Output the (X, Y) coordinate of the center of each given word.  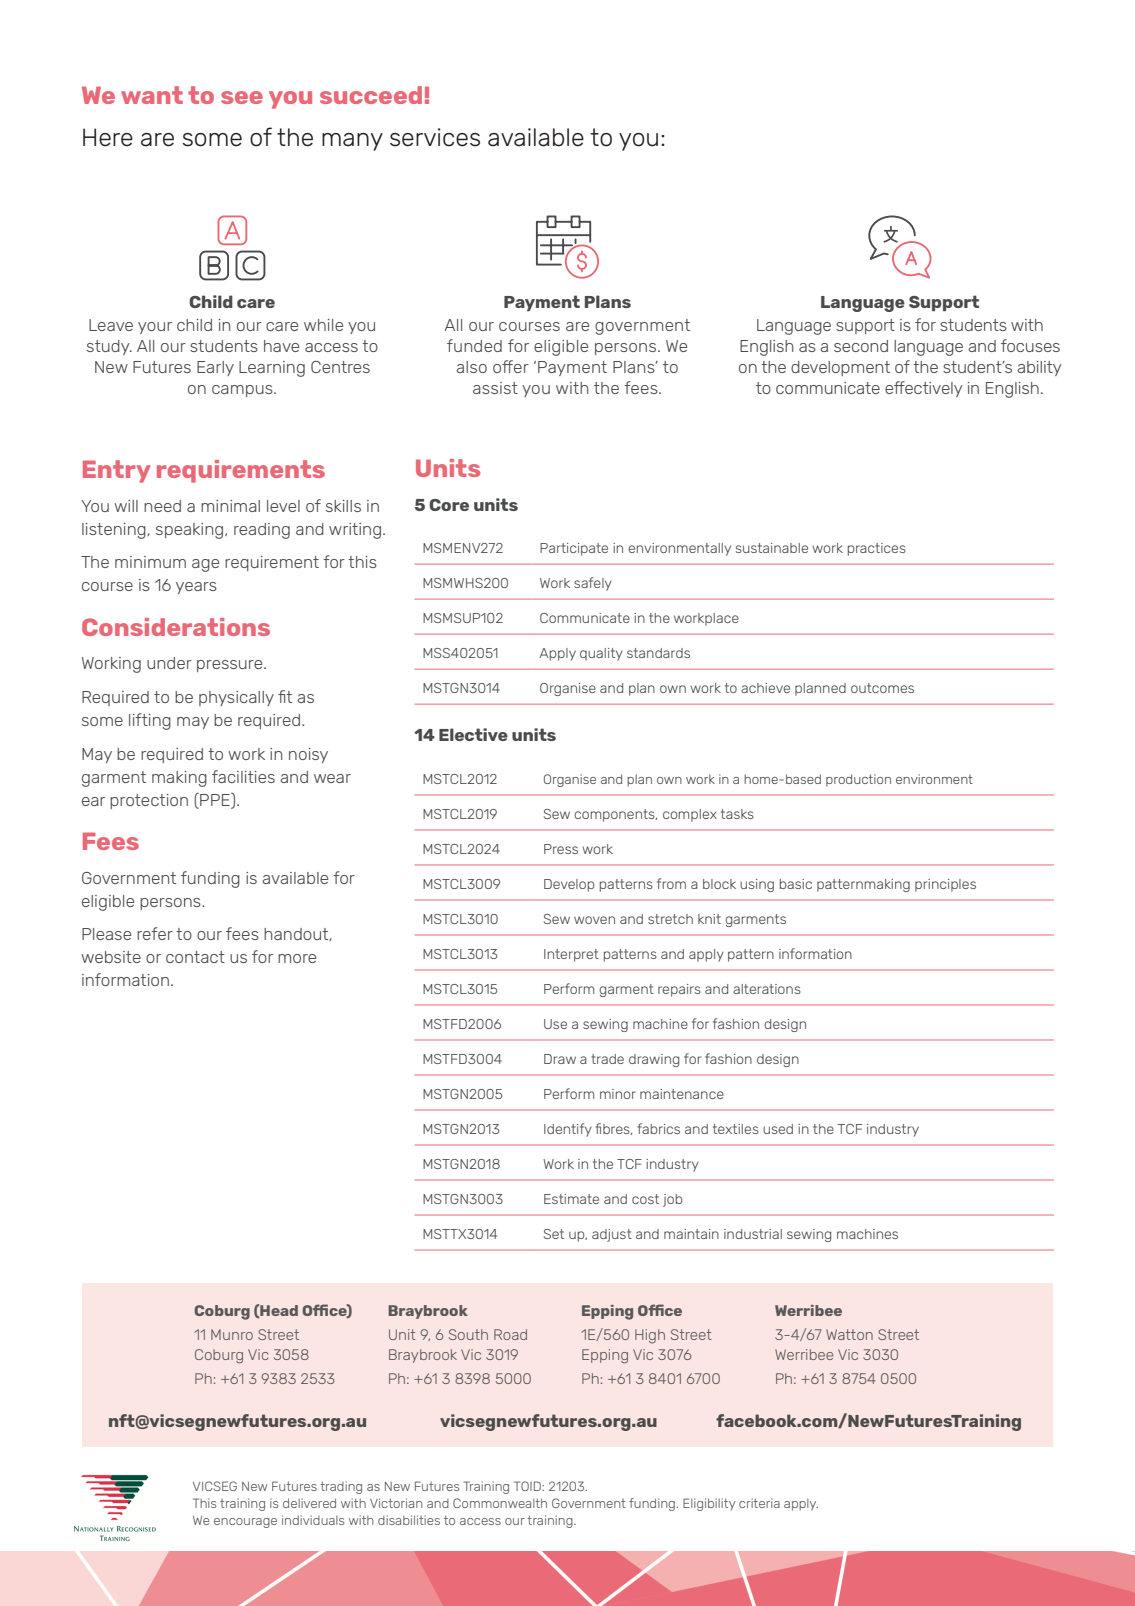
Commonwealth (500, 1503)
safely (593, 584)
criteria (759, 1503)
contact (195, 957)
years (196, 588)
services (435, 137)
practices (877, 549)
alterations (767, 989)
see (242, 97)
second (861, 346)
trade (607, 1059)
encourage (245, 1523)
